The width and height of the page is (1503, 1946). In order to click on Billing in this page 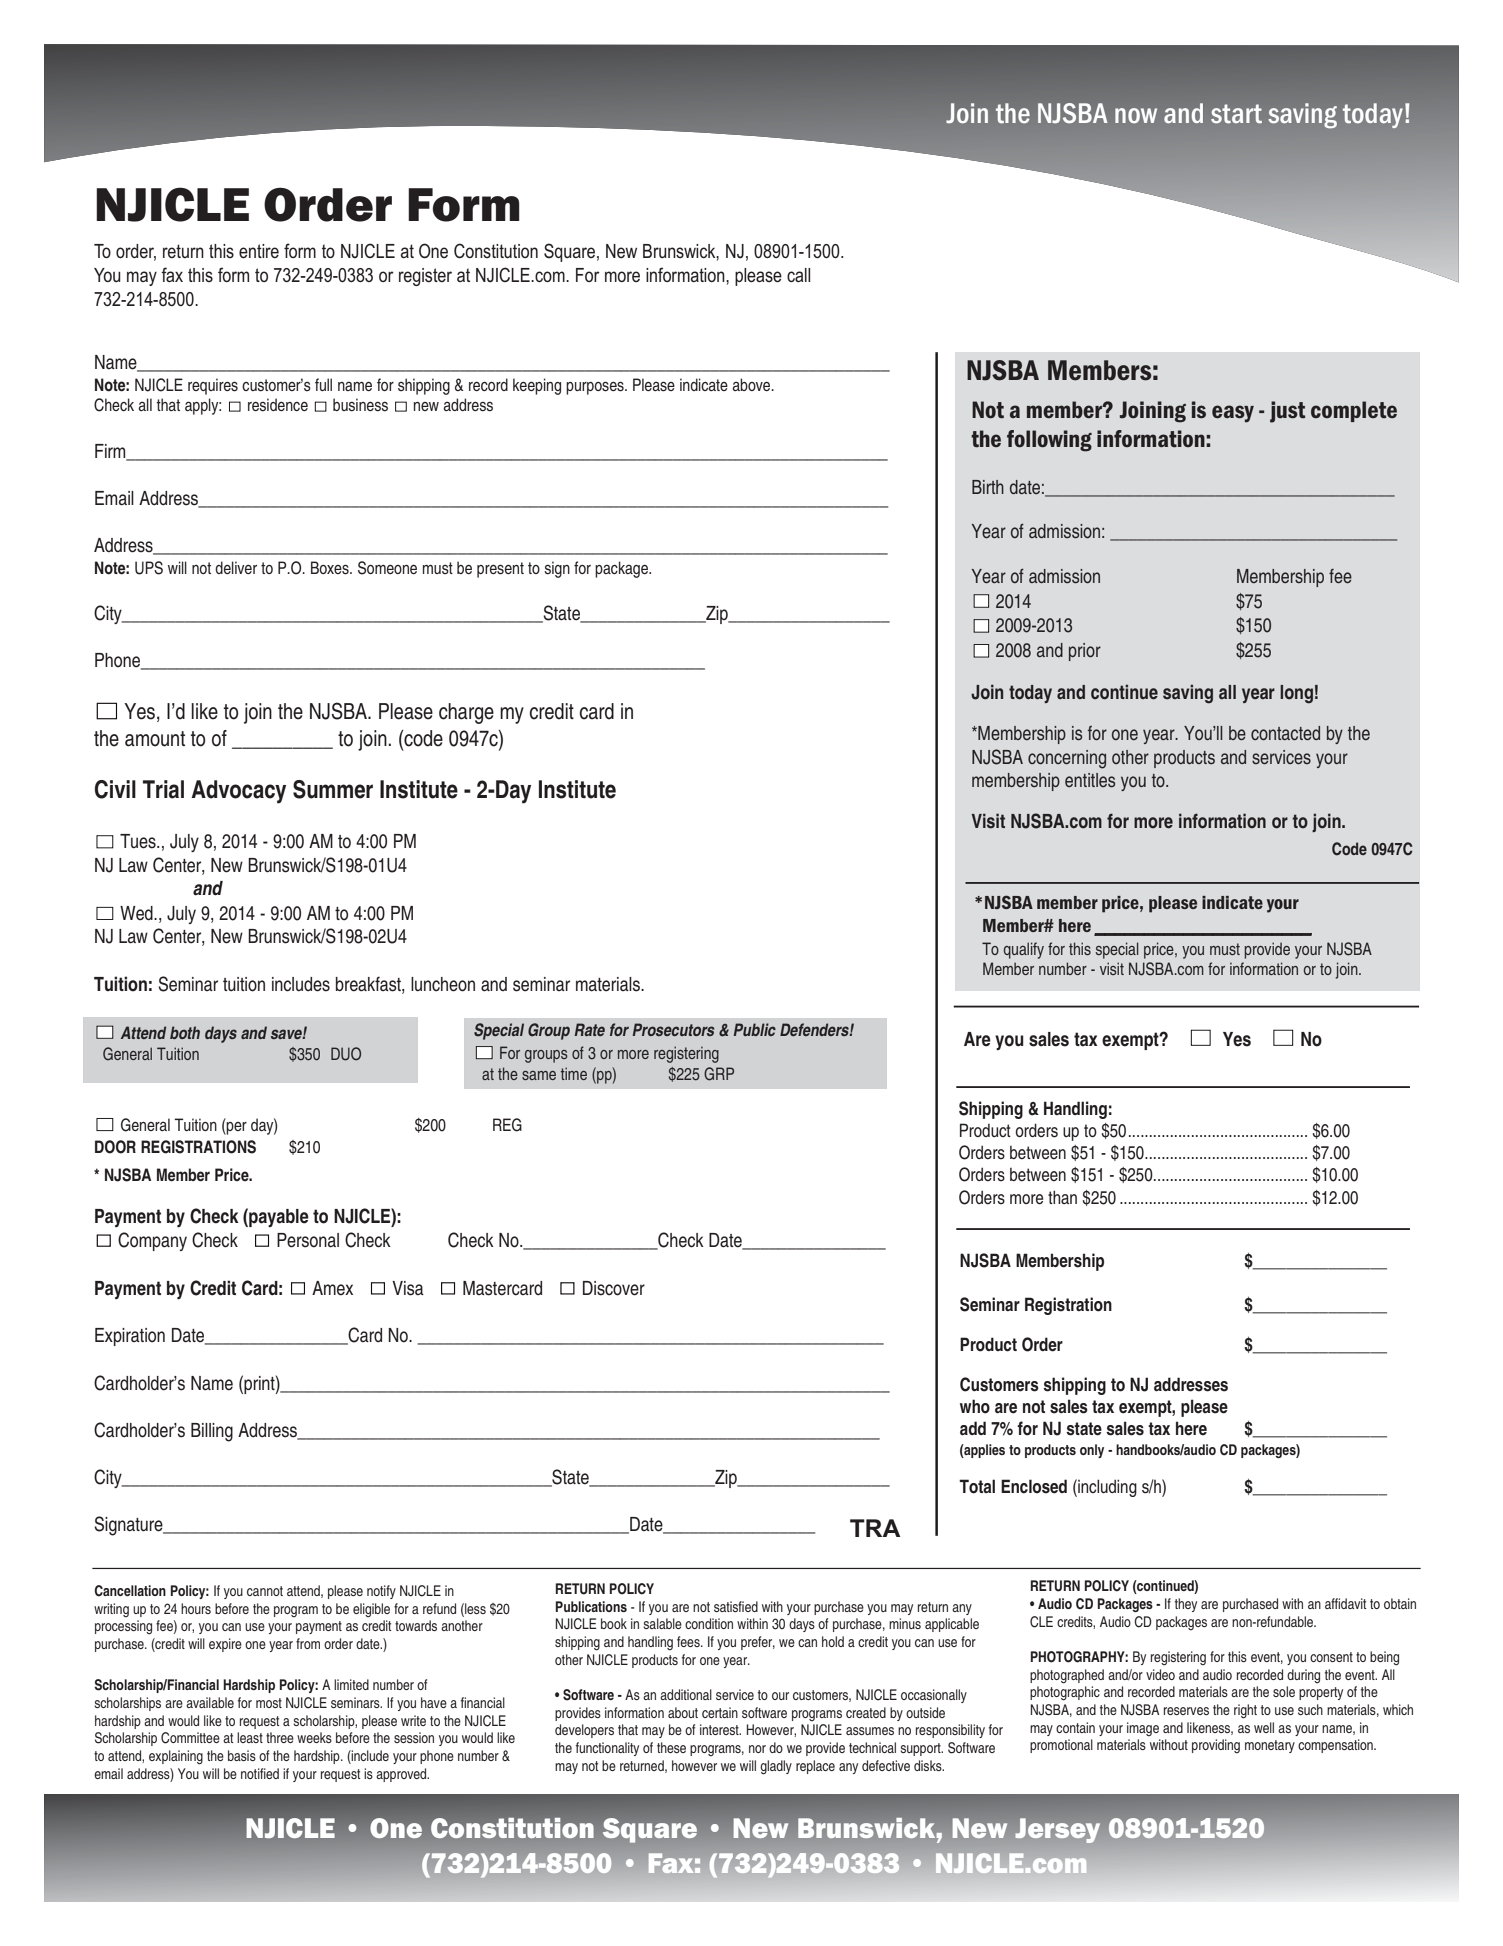, I will do `click(212, 1432)`.
